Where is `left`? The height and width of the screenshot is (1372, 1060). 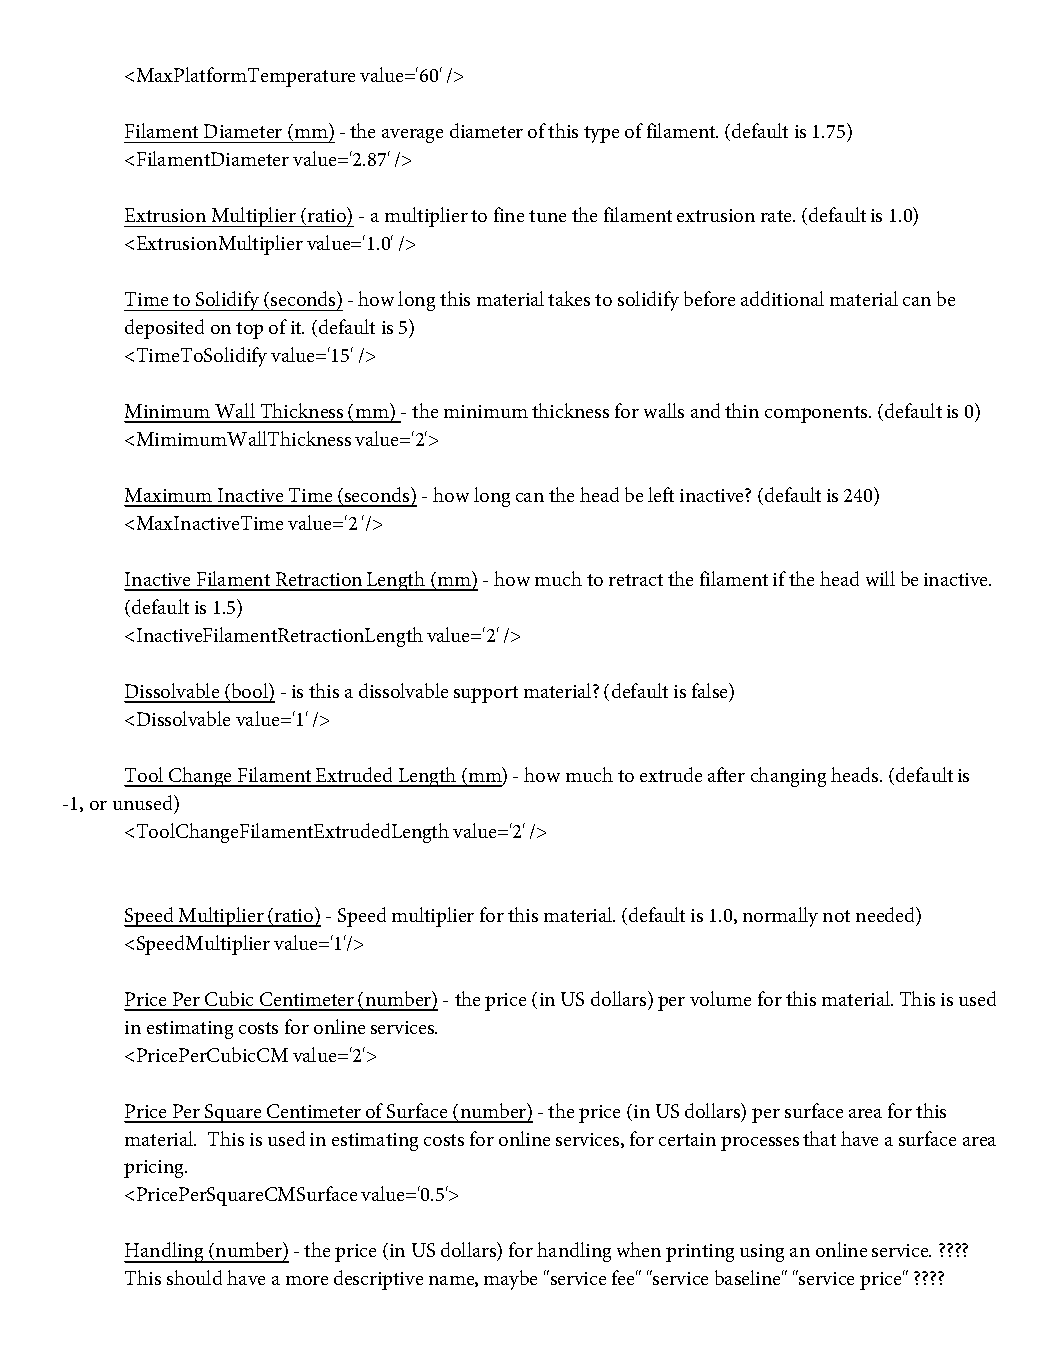 left is located at coordinates (661, 494).
